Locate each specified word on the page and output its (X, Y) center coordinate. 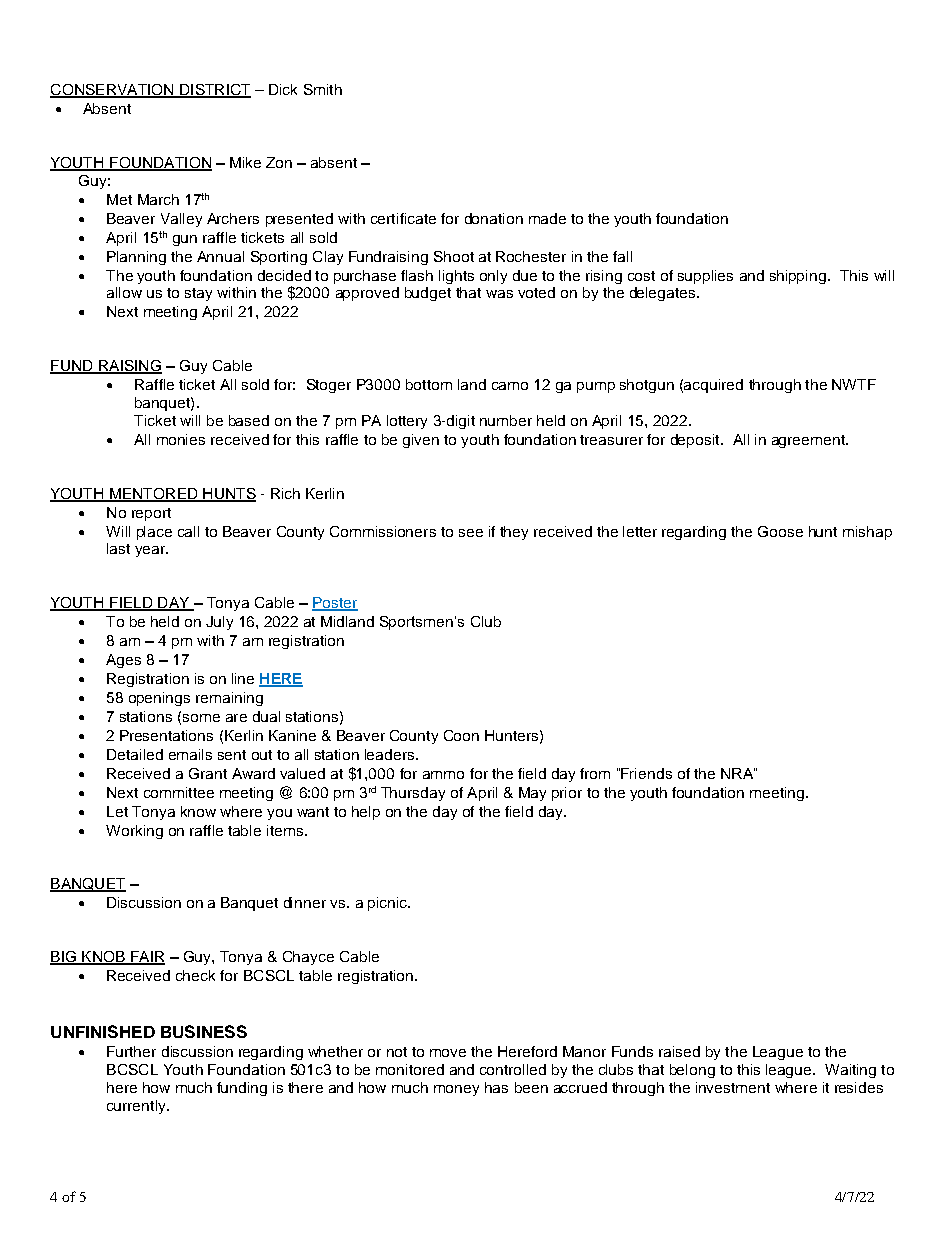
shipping (798, 277)
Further (131, 1051)
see (471, 533)
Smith (323, 89)
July (219, 623)
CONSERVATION (113, 91)
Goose (780, 531)
